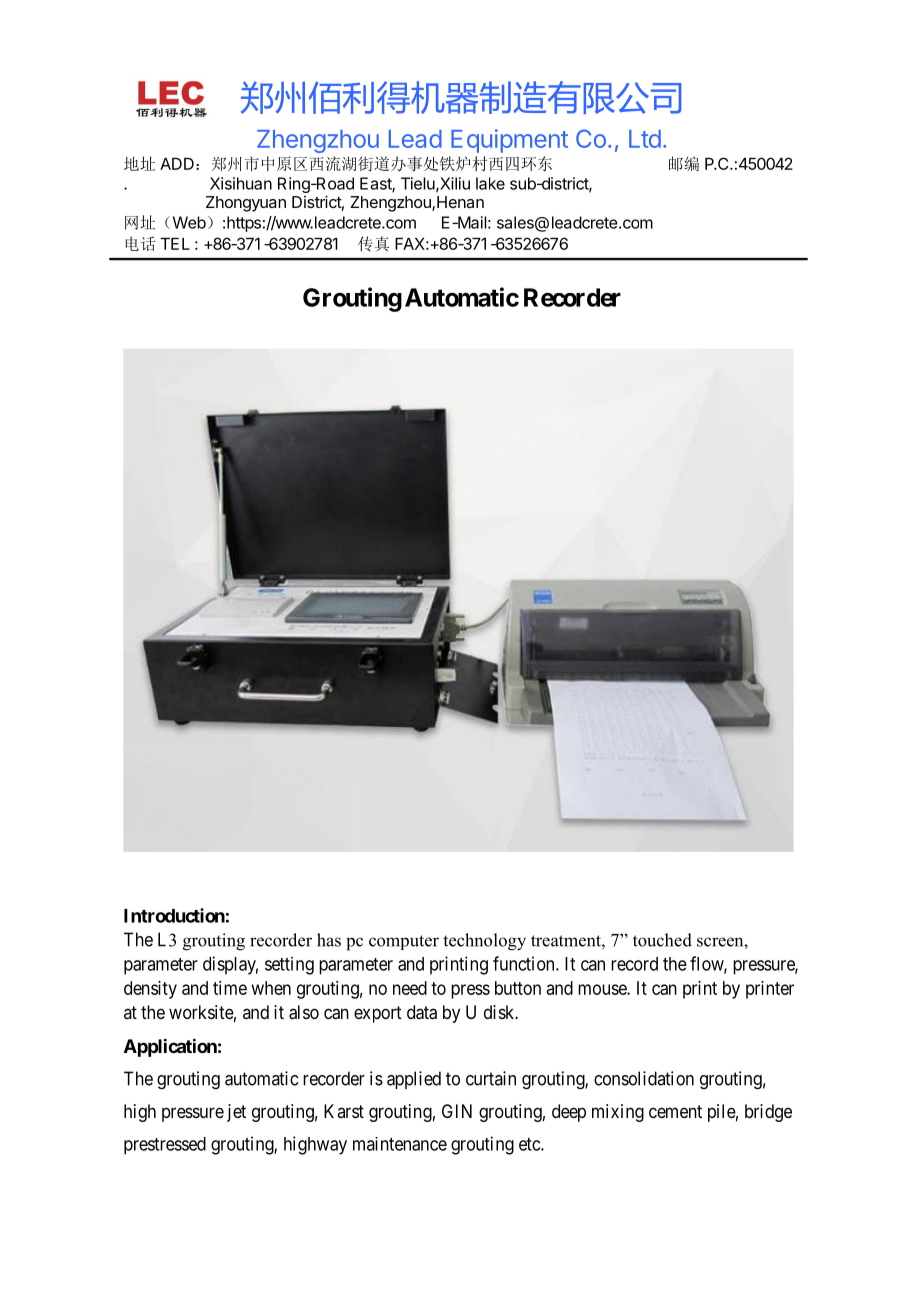 The height and width of the page is (1308, 924). Describe the element at coordinates (236, 1113) in the page. I see `jet` at that location.
